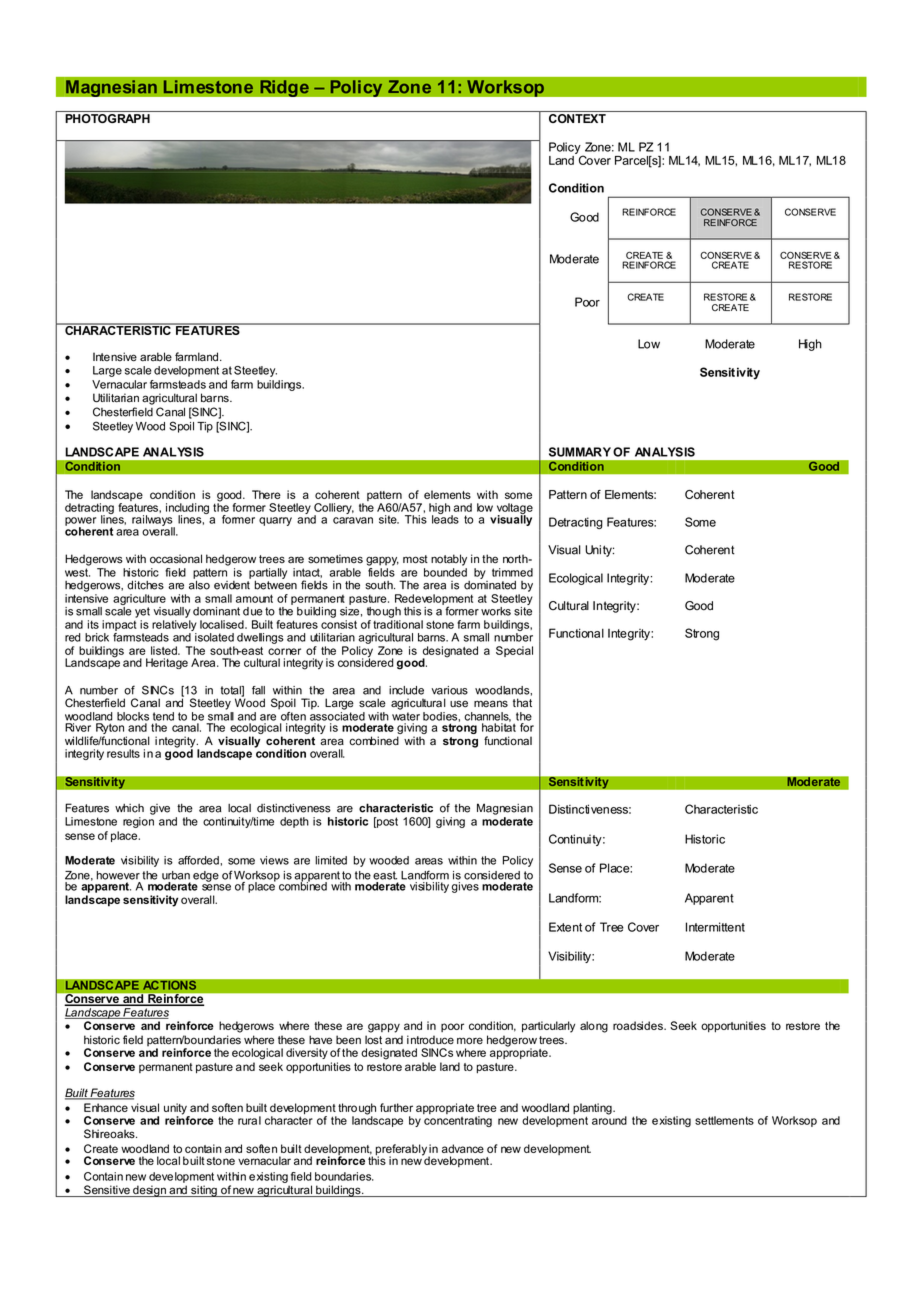 This page has width=924, height=1308. What do you see at coordinates (187, 509) in the page?
I see `including` at bounding box center [187, 509].
